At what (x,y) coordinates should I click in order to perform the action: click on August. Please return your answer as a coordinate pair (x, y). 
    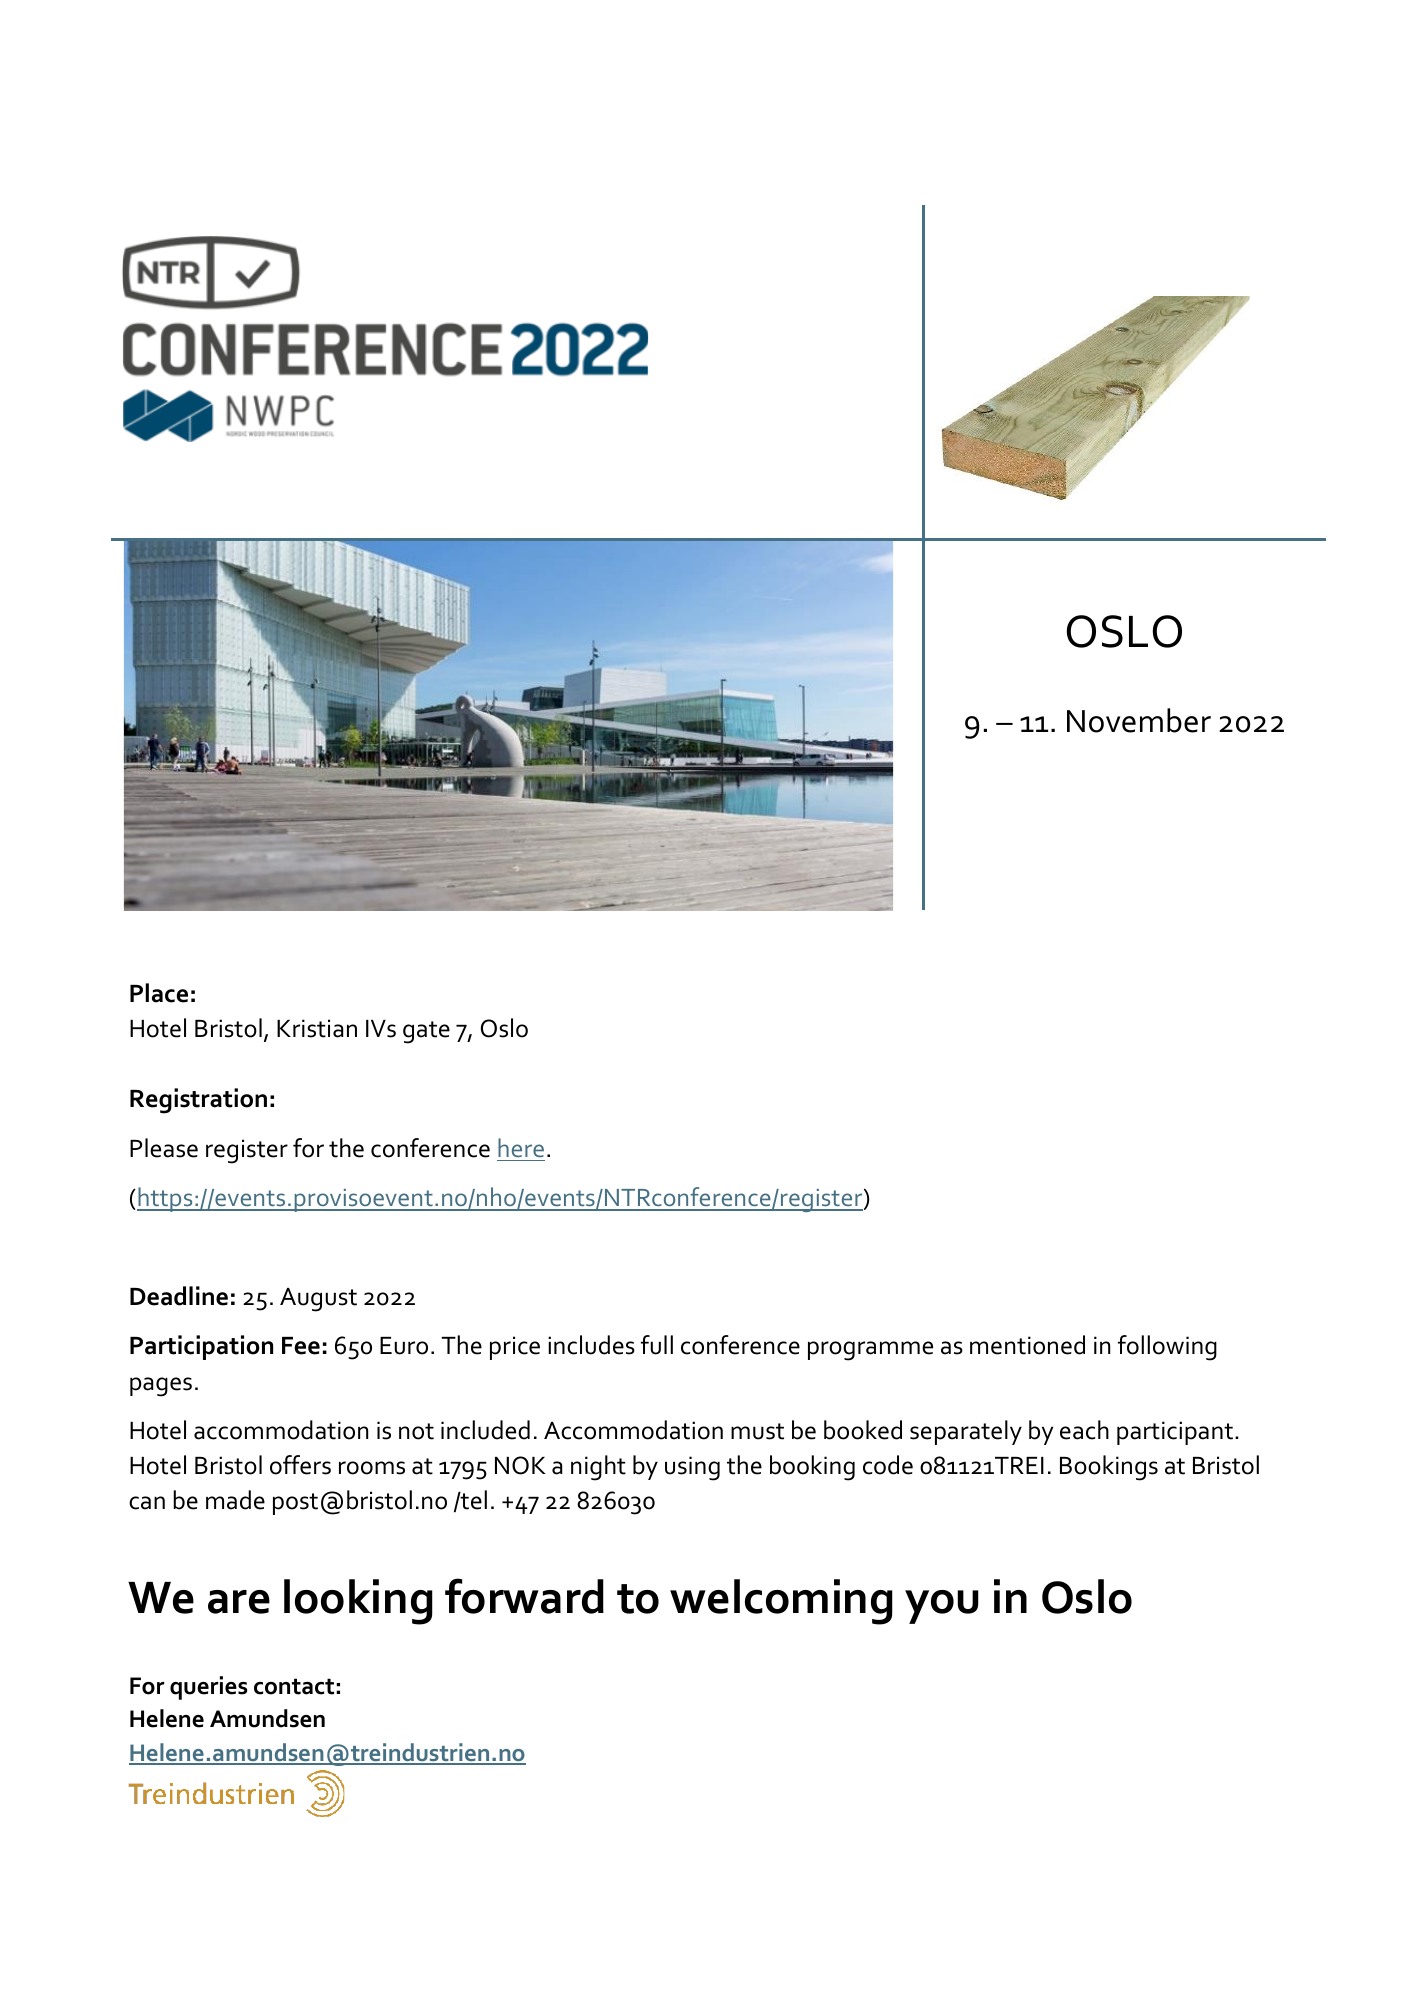
    Looking at the image, I should click on (318, 1300).
